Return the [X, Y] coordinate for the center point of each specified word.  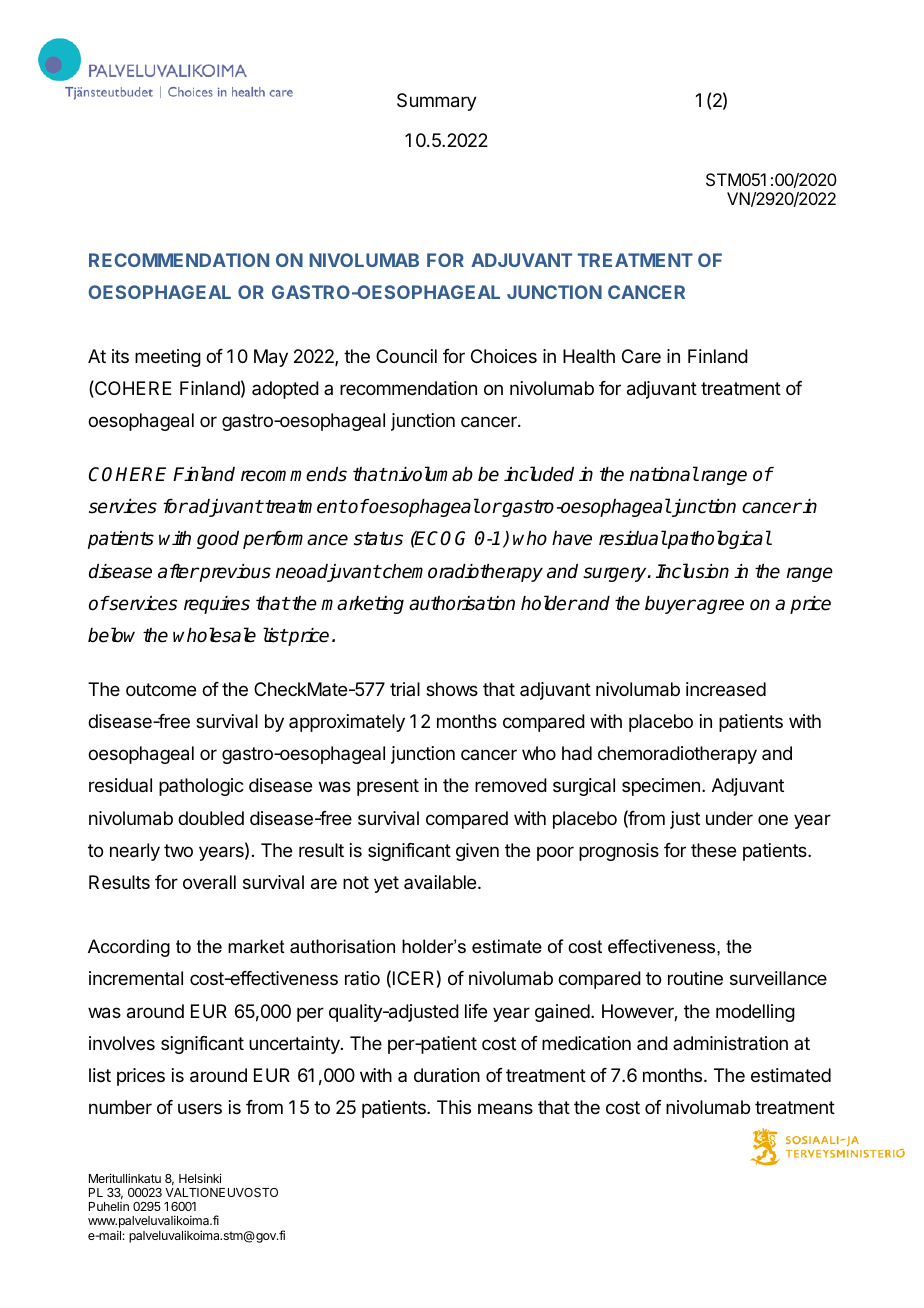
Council [406, 356]
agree [719, 606]
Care [641, 356]
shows [452, 689]
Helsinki [200, 1178]
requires [217, 605]
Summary [437, 102]
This [454, 1107]
